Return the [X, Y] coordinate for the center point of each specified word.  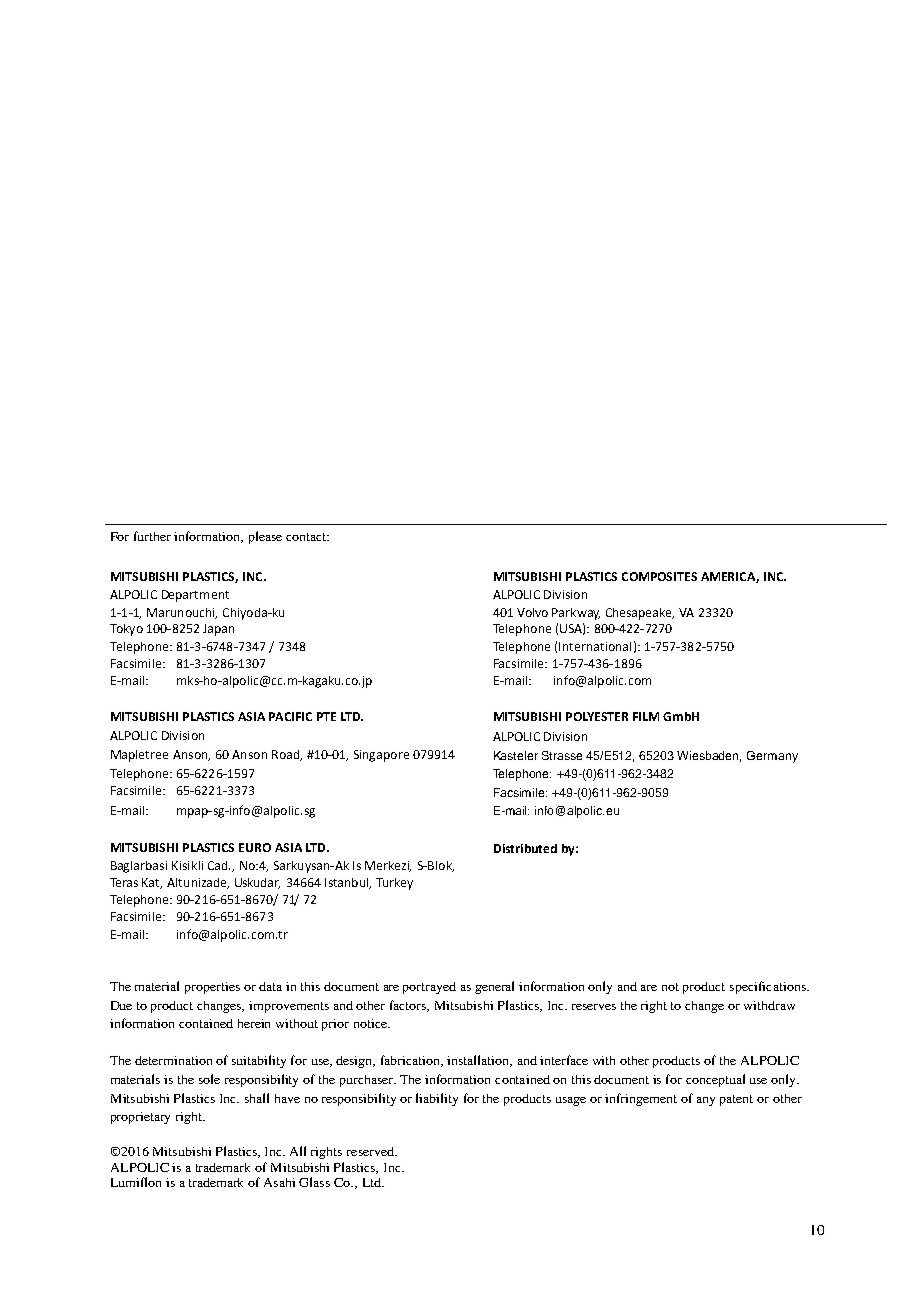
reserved [371, 1151]
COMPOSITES [659, 576]
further [152, 536]
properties [212, 988]
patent [736, 1100]
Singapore [381, 756]
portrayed [429, 988]
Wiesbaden [709, 756]
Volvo [532, 612]
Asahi [279, 1182]
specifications [769, 987]
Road [287, 755]
